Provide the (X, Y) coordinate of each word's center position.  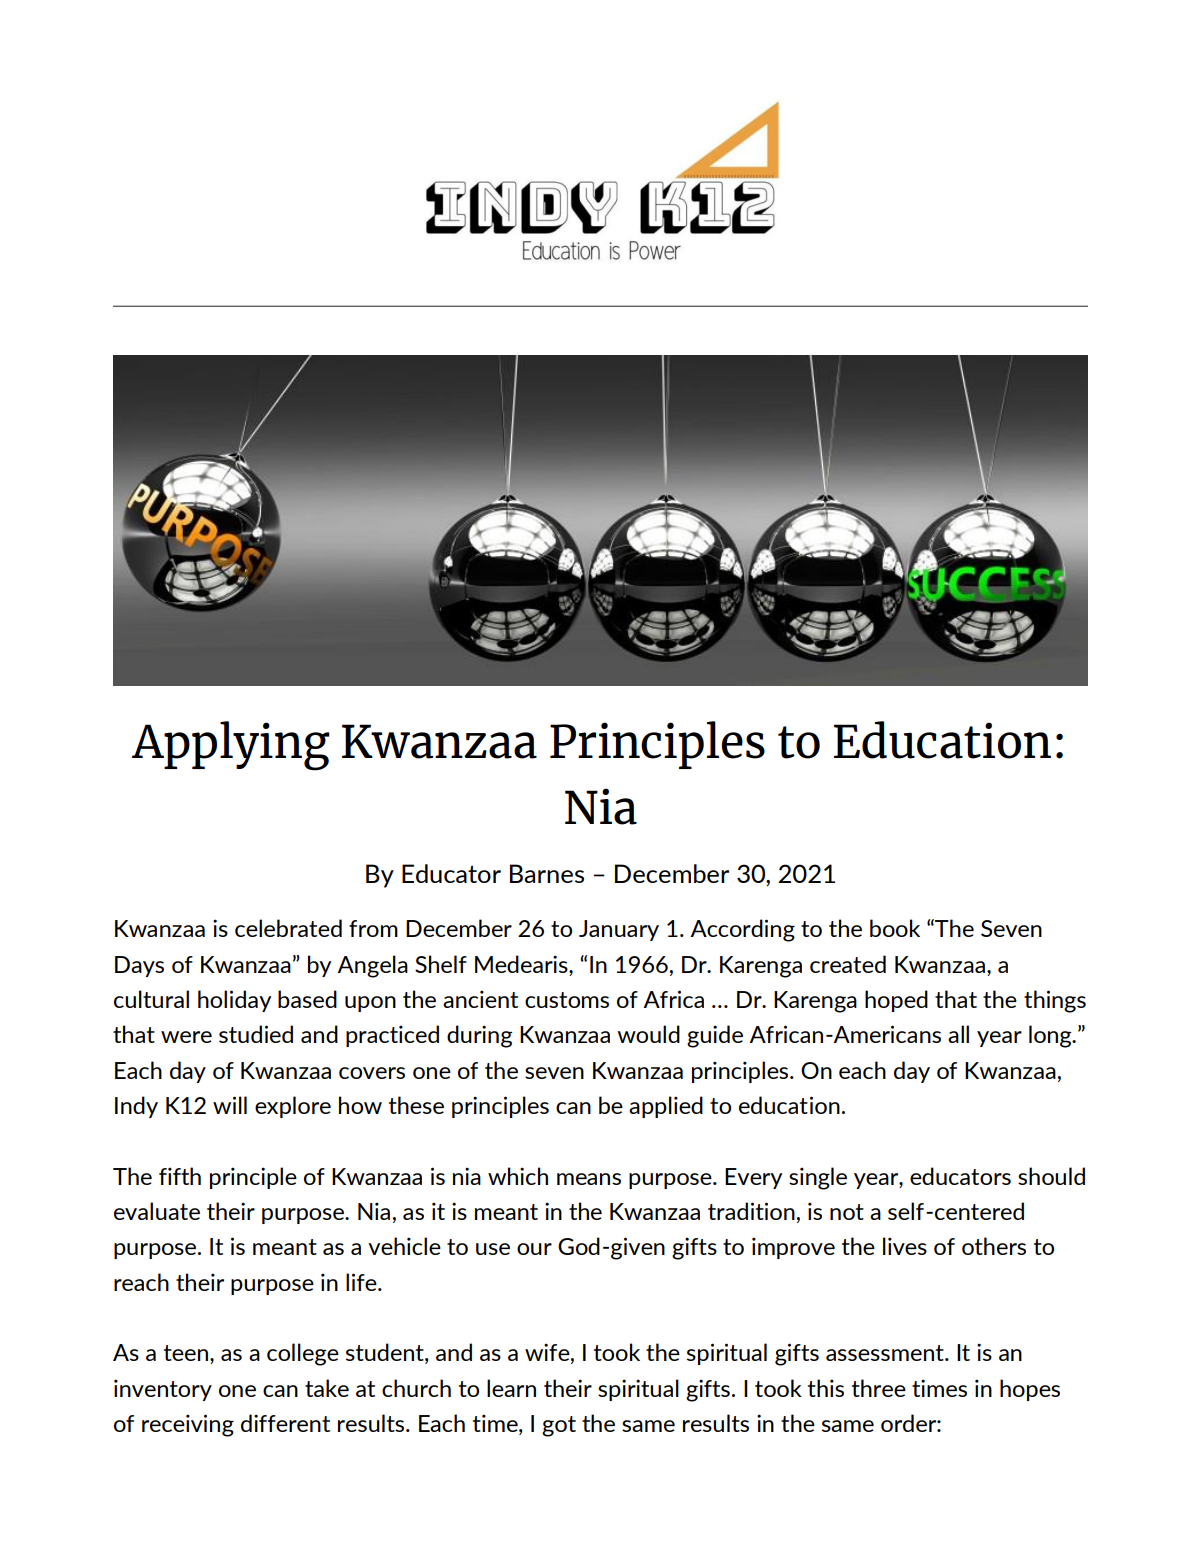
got (559, 1426)
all (958, 1034)
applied (666, 1107)
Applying (231, 746)
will (230, 1105)
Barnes (547, 873)
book (895, 928)
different (285, 1423)
